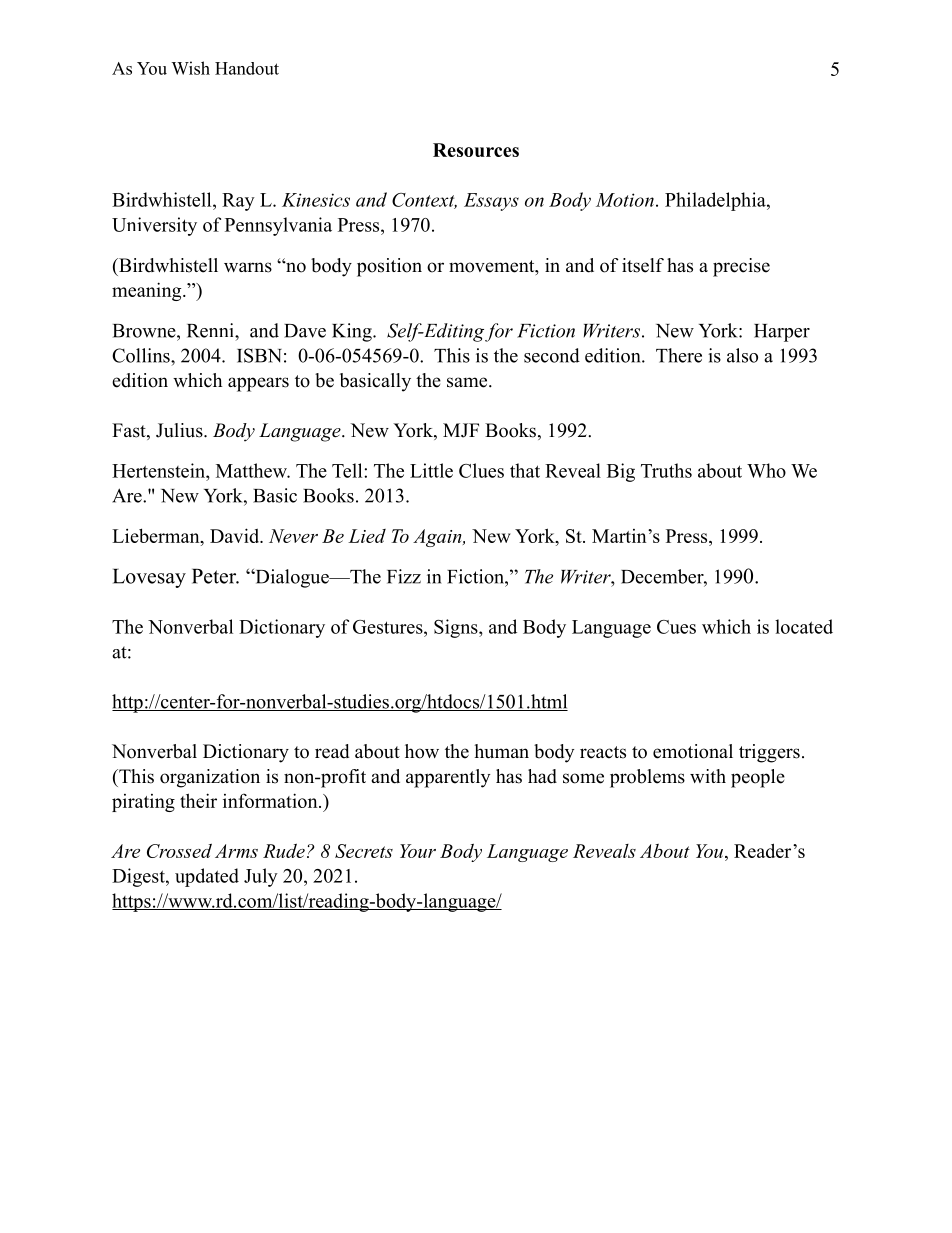  Describe the element at coordinates (418, 851) in the page. I see `Your` at that location.
